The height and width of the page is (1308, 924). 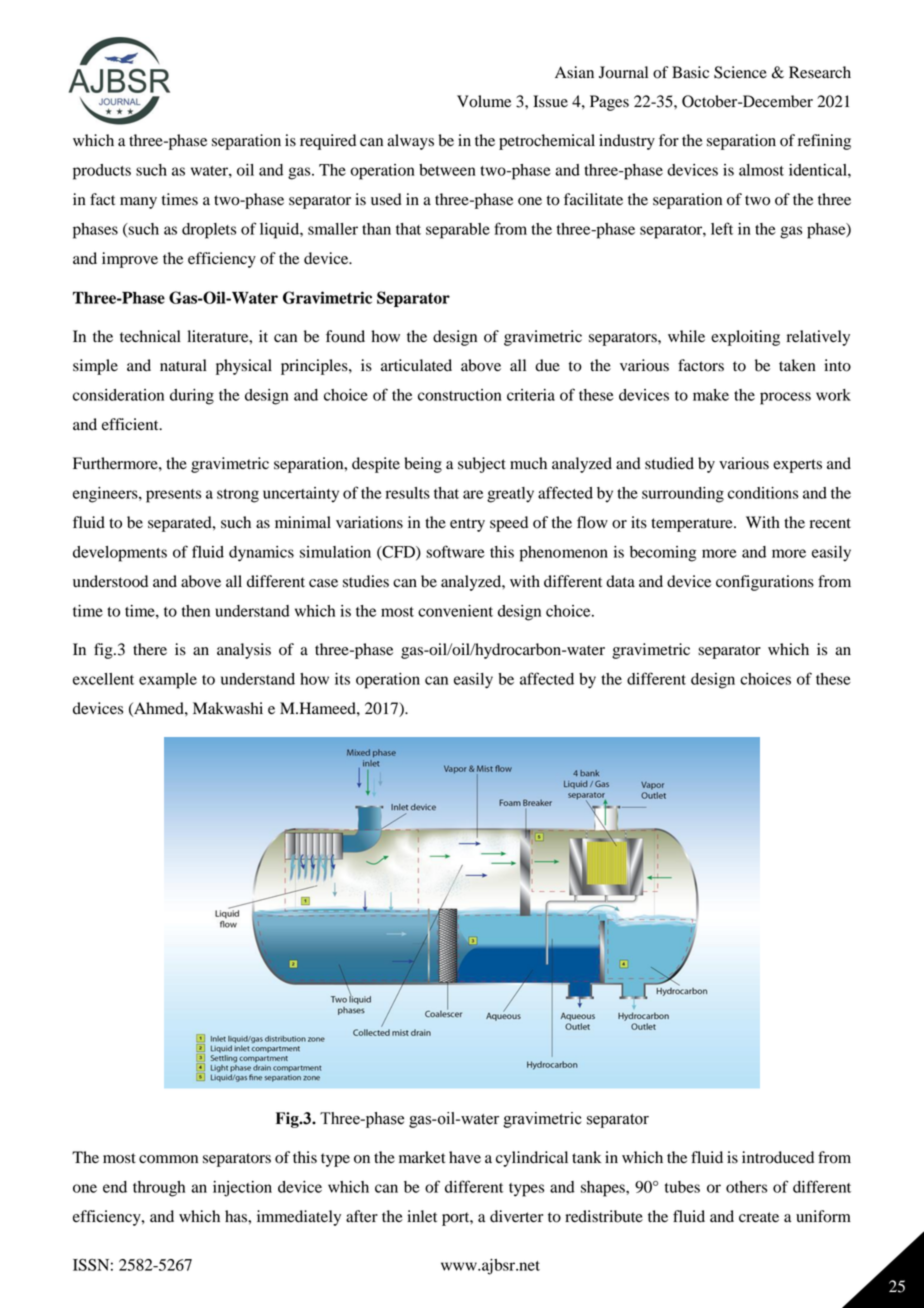 I want to click on through, so click(x=159, y=1189).
